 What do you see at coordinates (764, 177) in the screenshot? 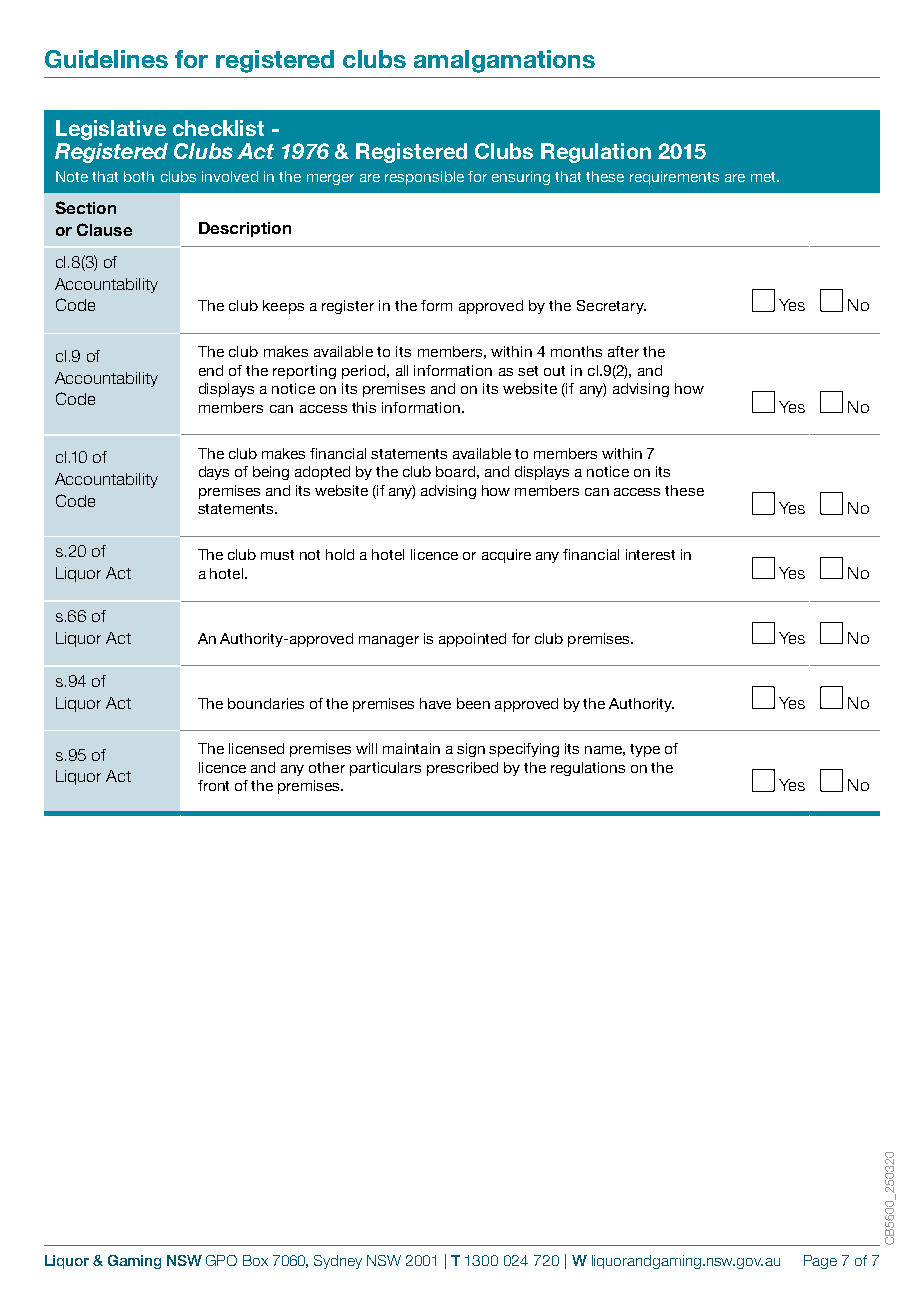
I see `met` at bounding box center [764, 177].
